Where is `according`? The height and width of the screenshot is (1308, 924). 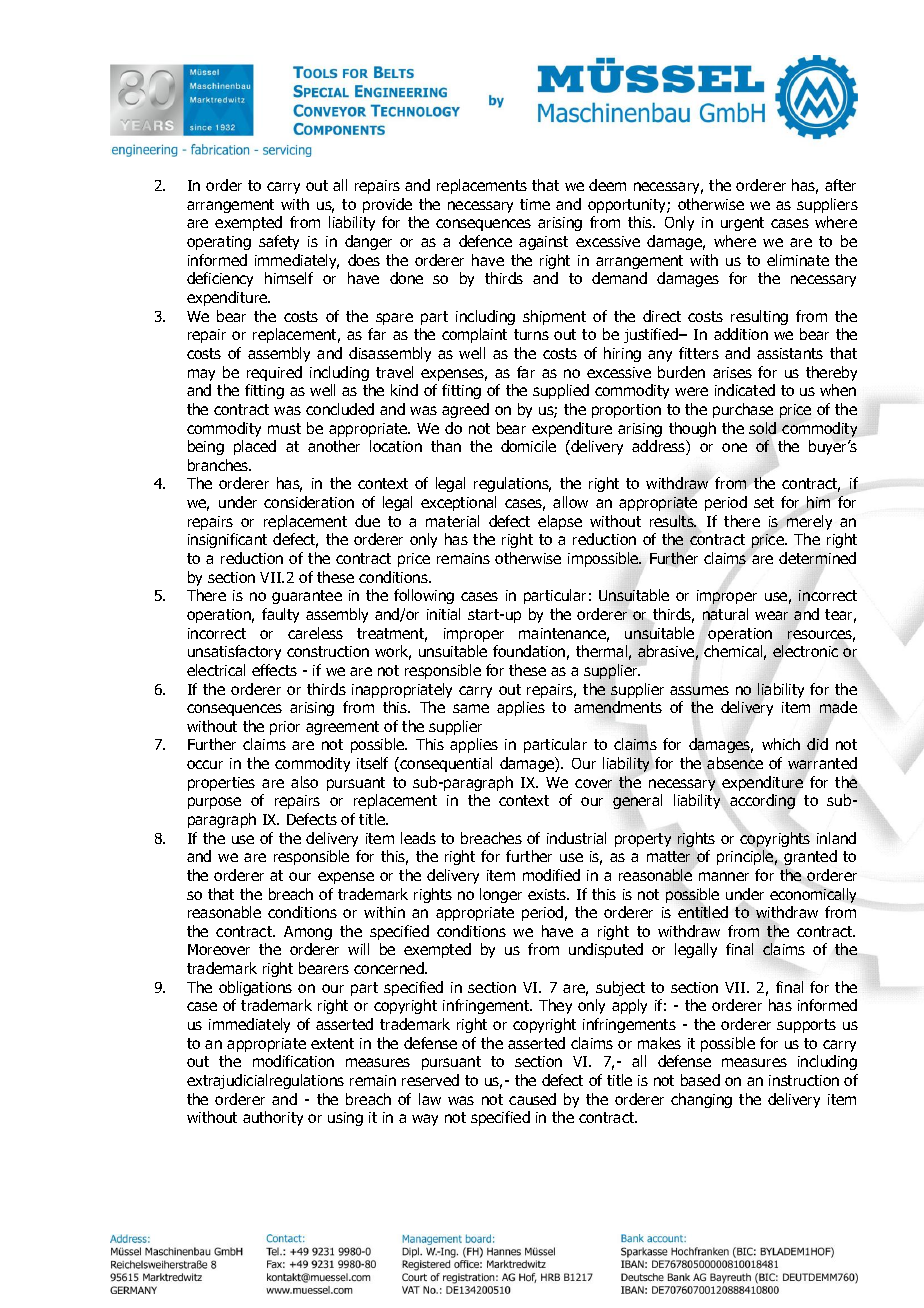
according is located at coordinates (762, 801).
